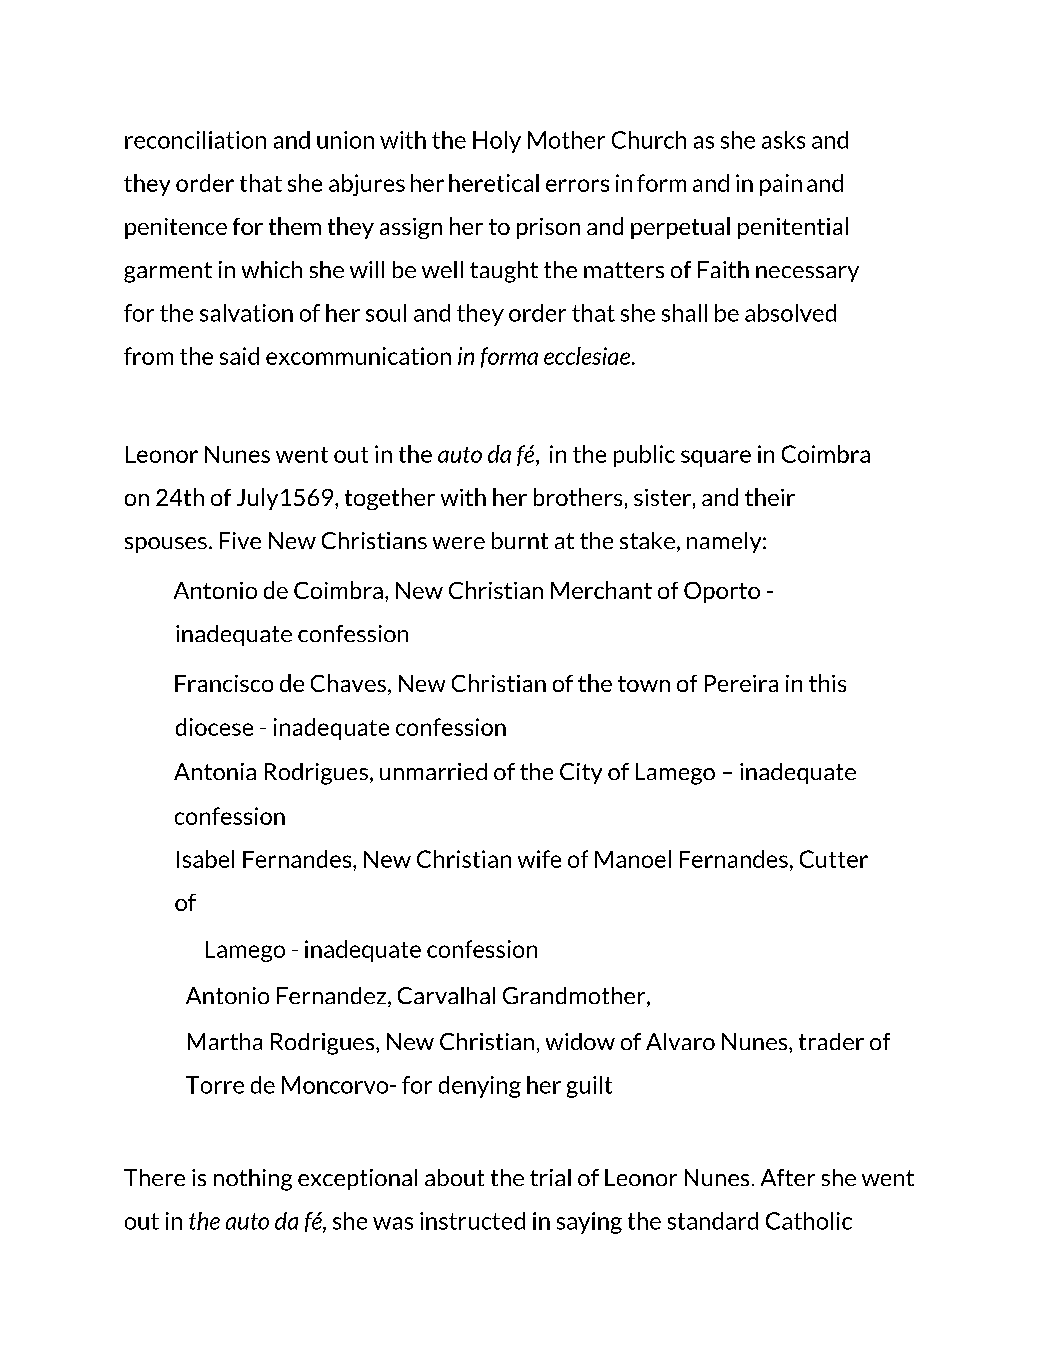  I want to click on reconciliation, so click(195, 140).
